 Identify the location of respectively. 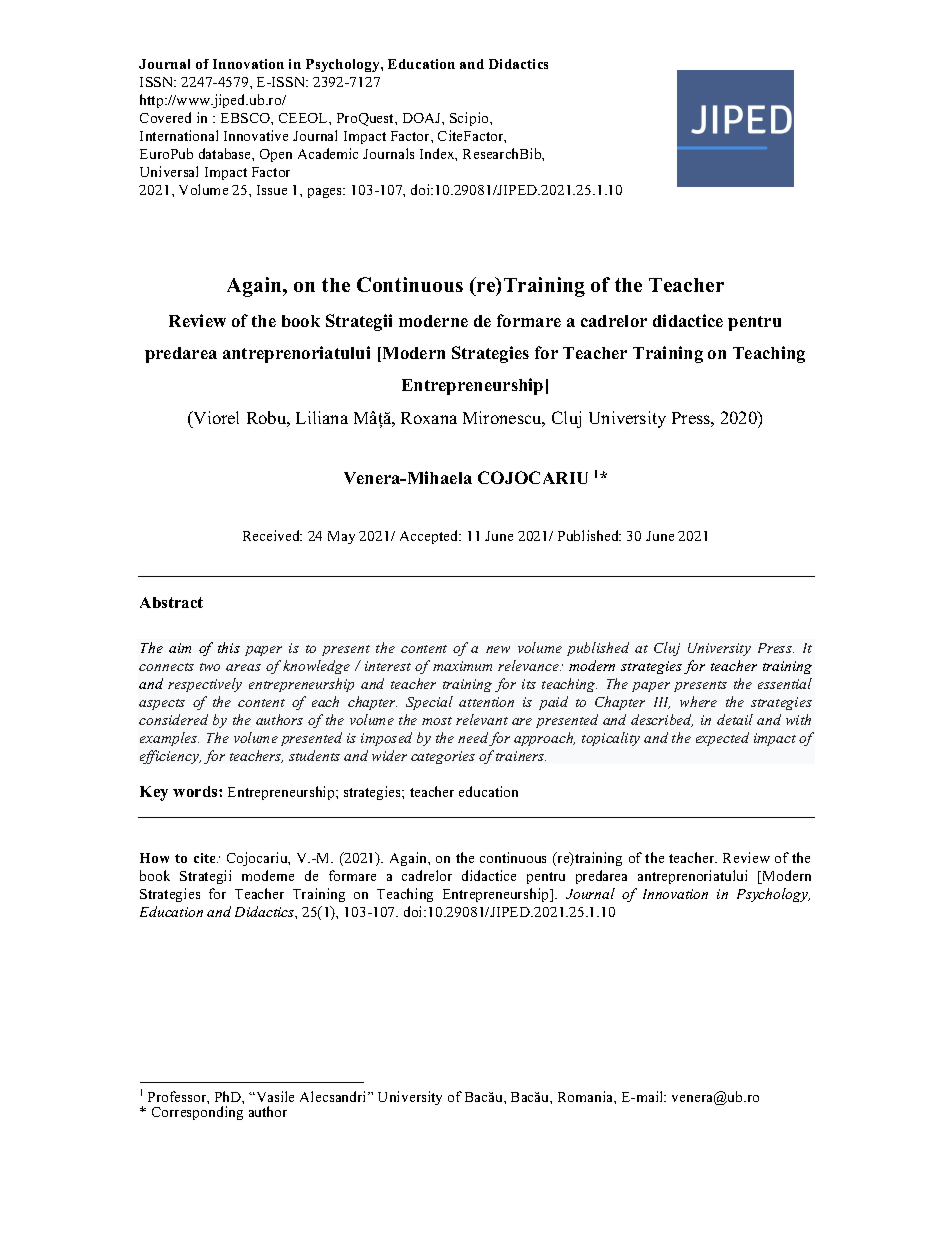
(205, 685).
